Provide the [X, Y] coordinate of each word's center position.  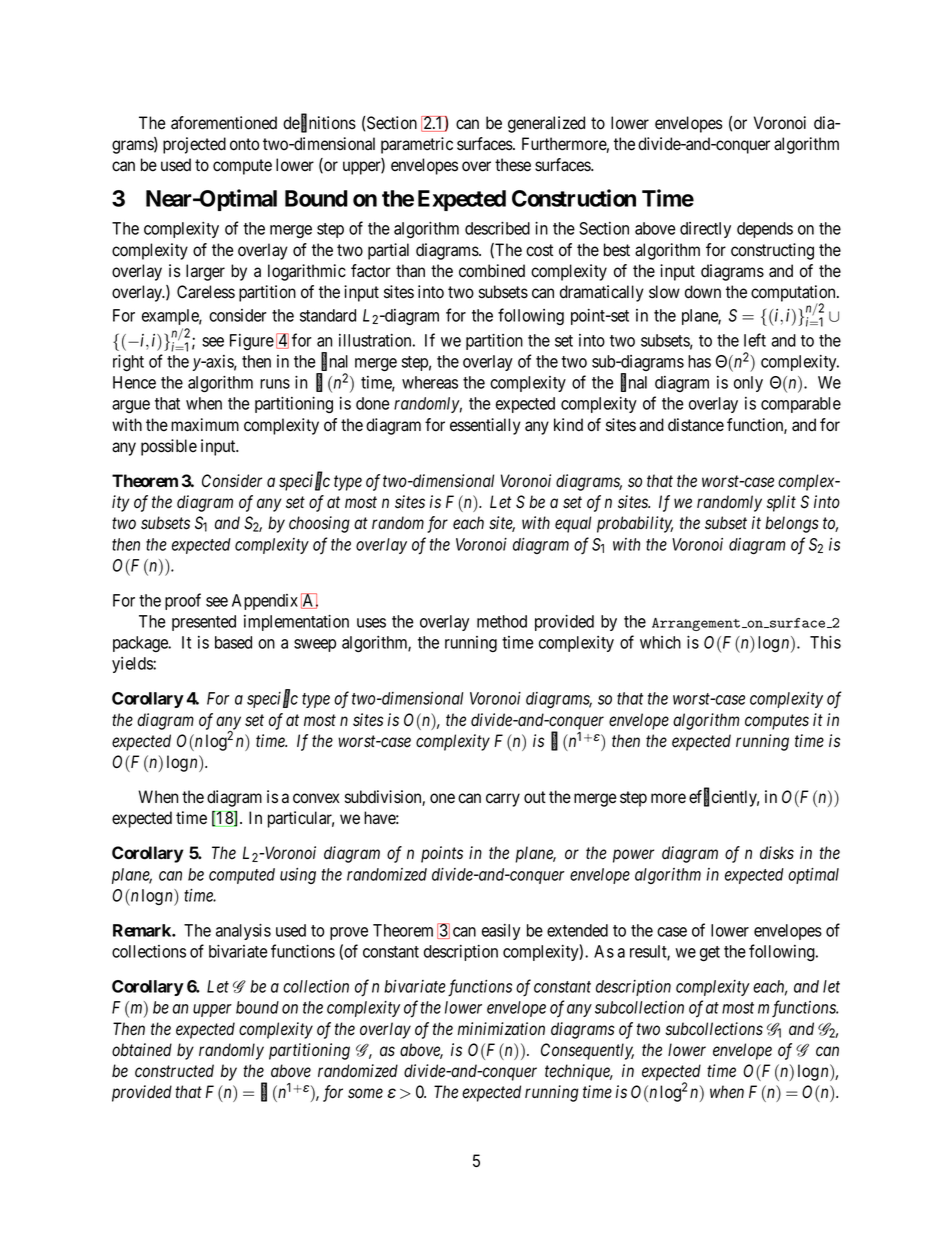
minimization [501, 1029]
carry [503, 800]
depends [765, 230]
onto [244, 144]
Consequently [587, 1051]
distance [696, 425]
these [513, 165]
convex [316, 798]
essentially [485, 426]
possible [169, 447]
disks [777, 853]
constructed [174, 1071]
